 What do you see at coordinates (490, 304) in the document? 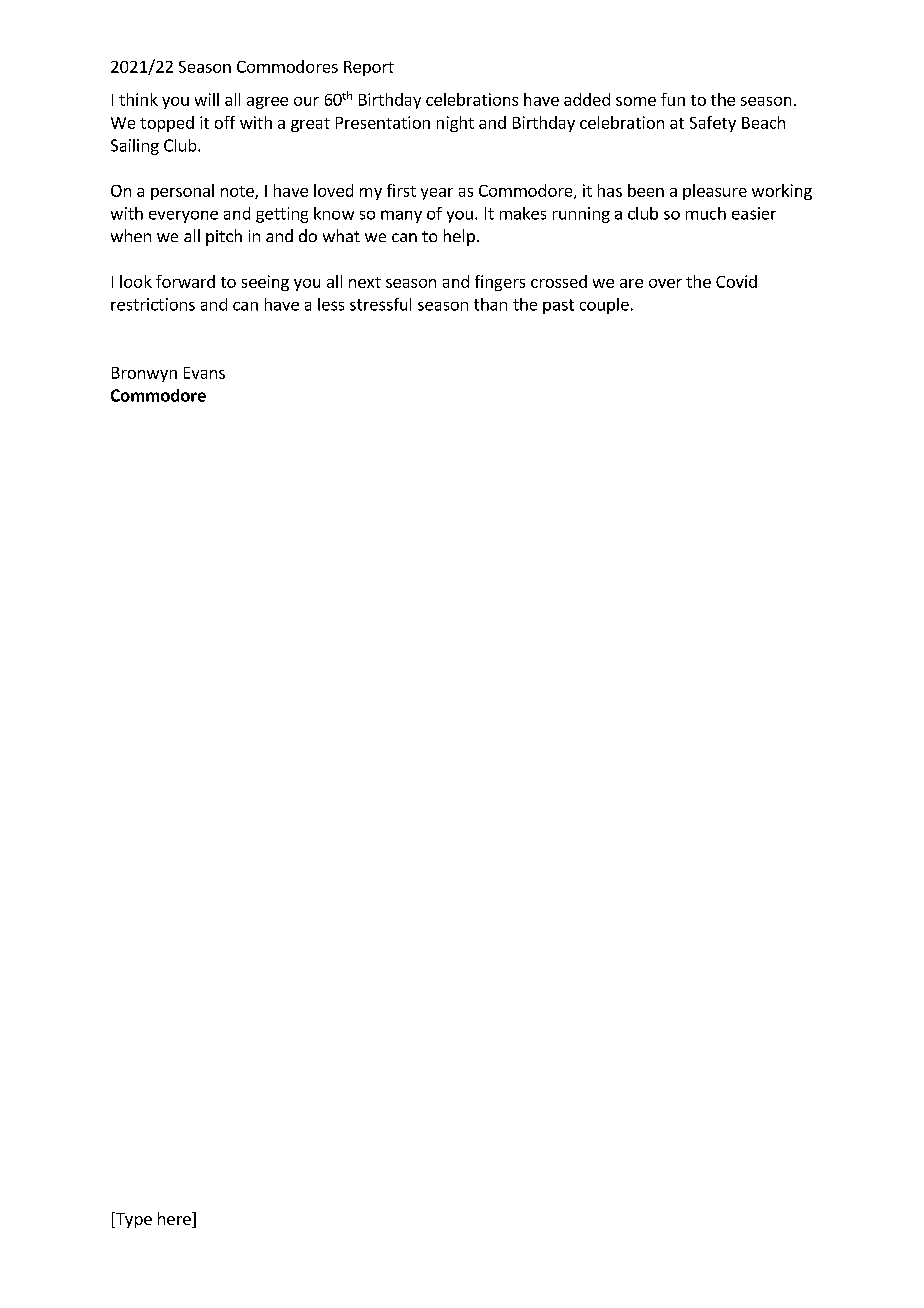
I see `than` at bounding box center [490, 304].
